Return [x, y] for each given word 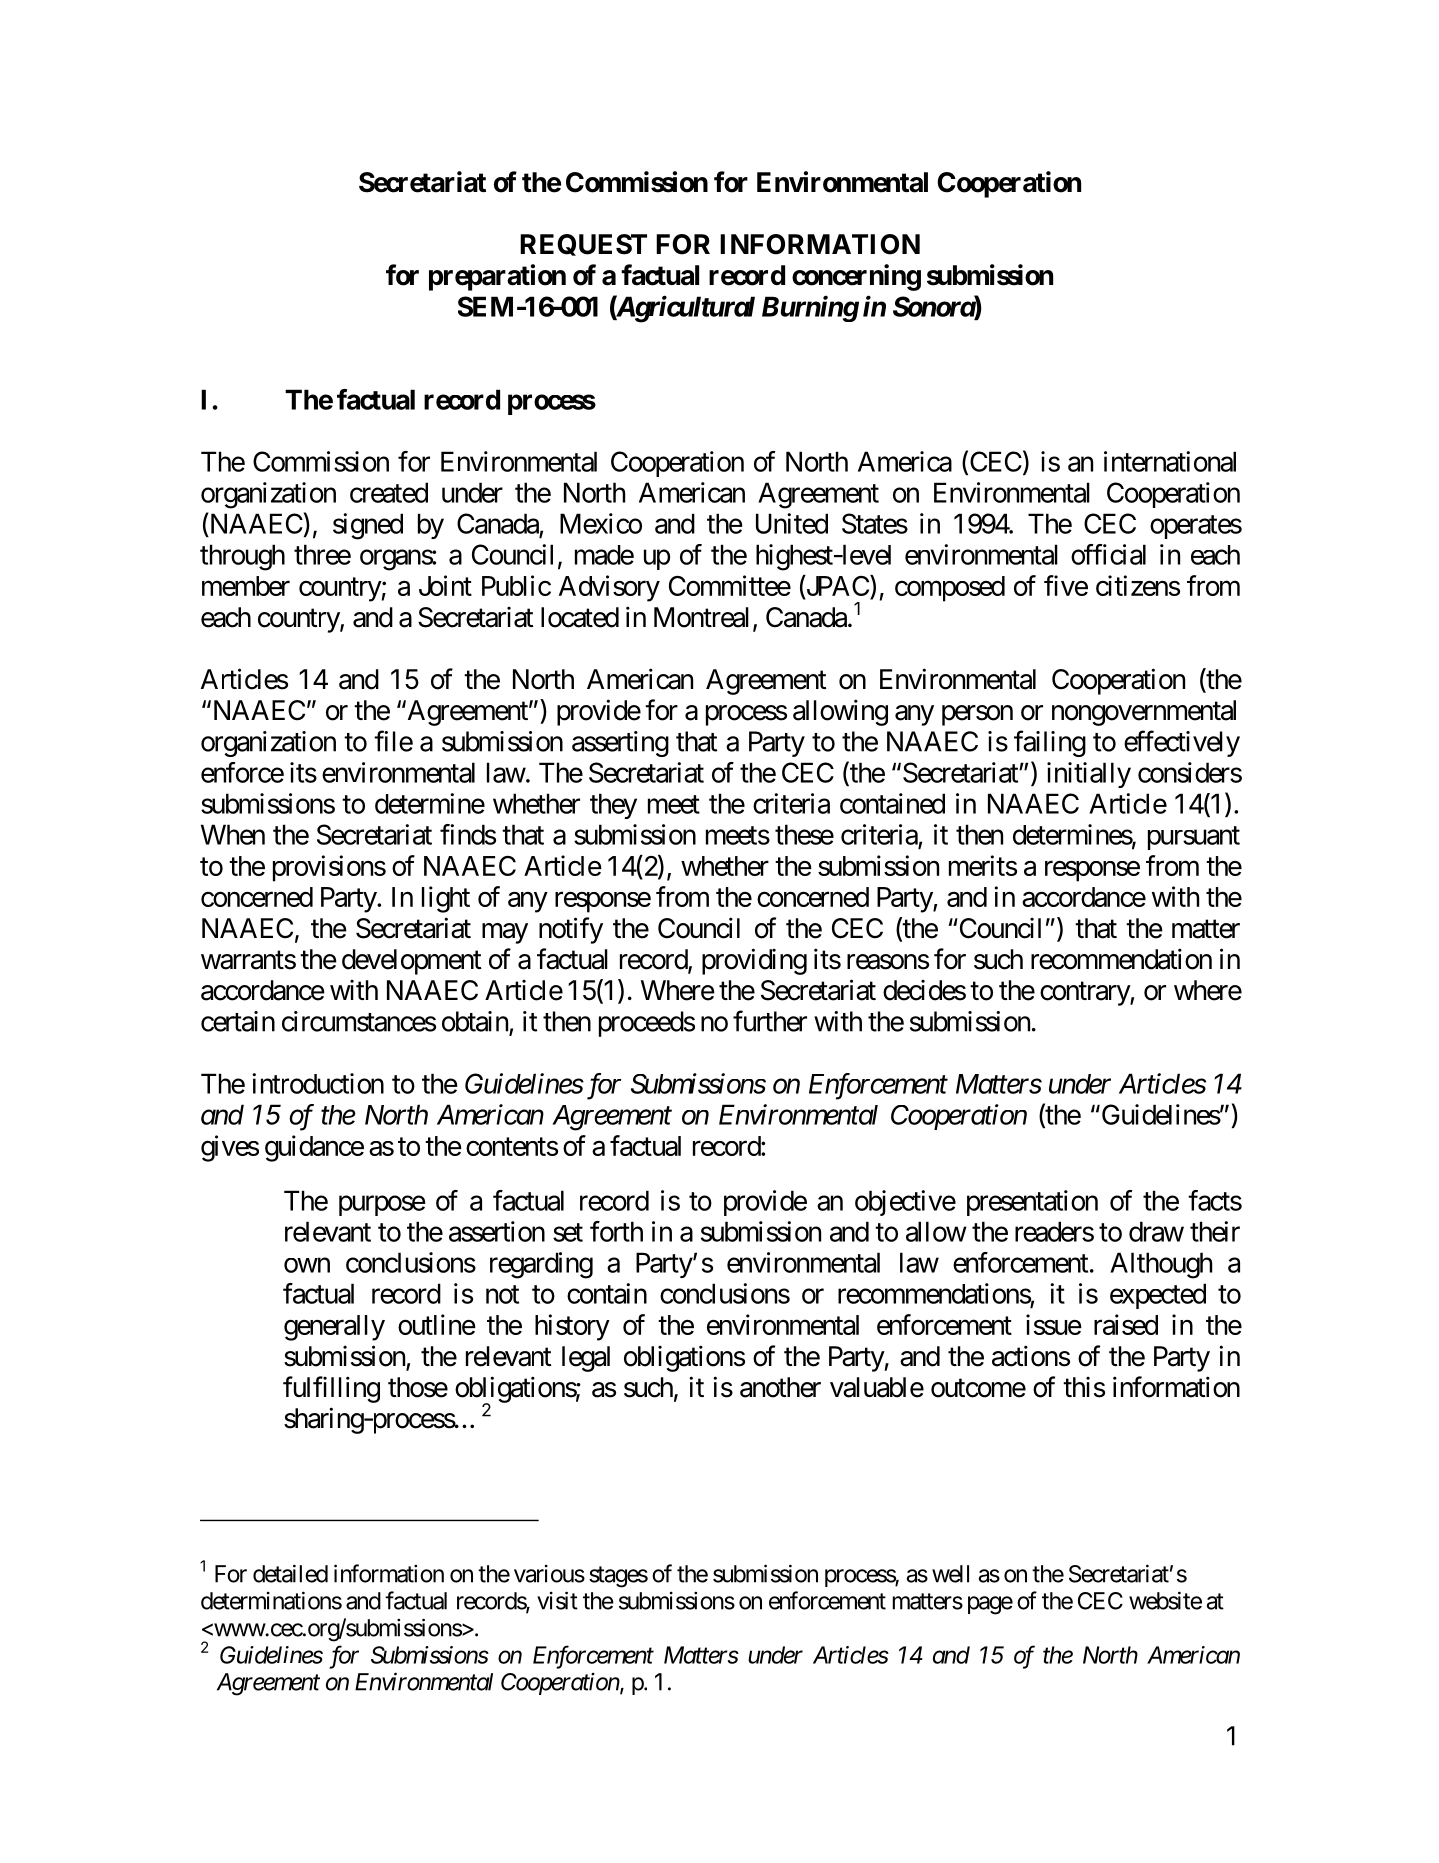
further [770, 1021]
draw [1156, 1231]
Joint [445, 585]
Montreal [701, 617]
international [1170, 461]
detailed [290, 1573]
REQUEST [583, 245]
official [1108, 554]
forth [616, 1231]
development [412, 962]
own [307, 1265]
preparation [497, 277]
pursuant [1194, 838]
